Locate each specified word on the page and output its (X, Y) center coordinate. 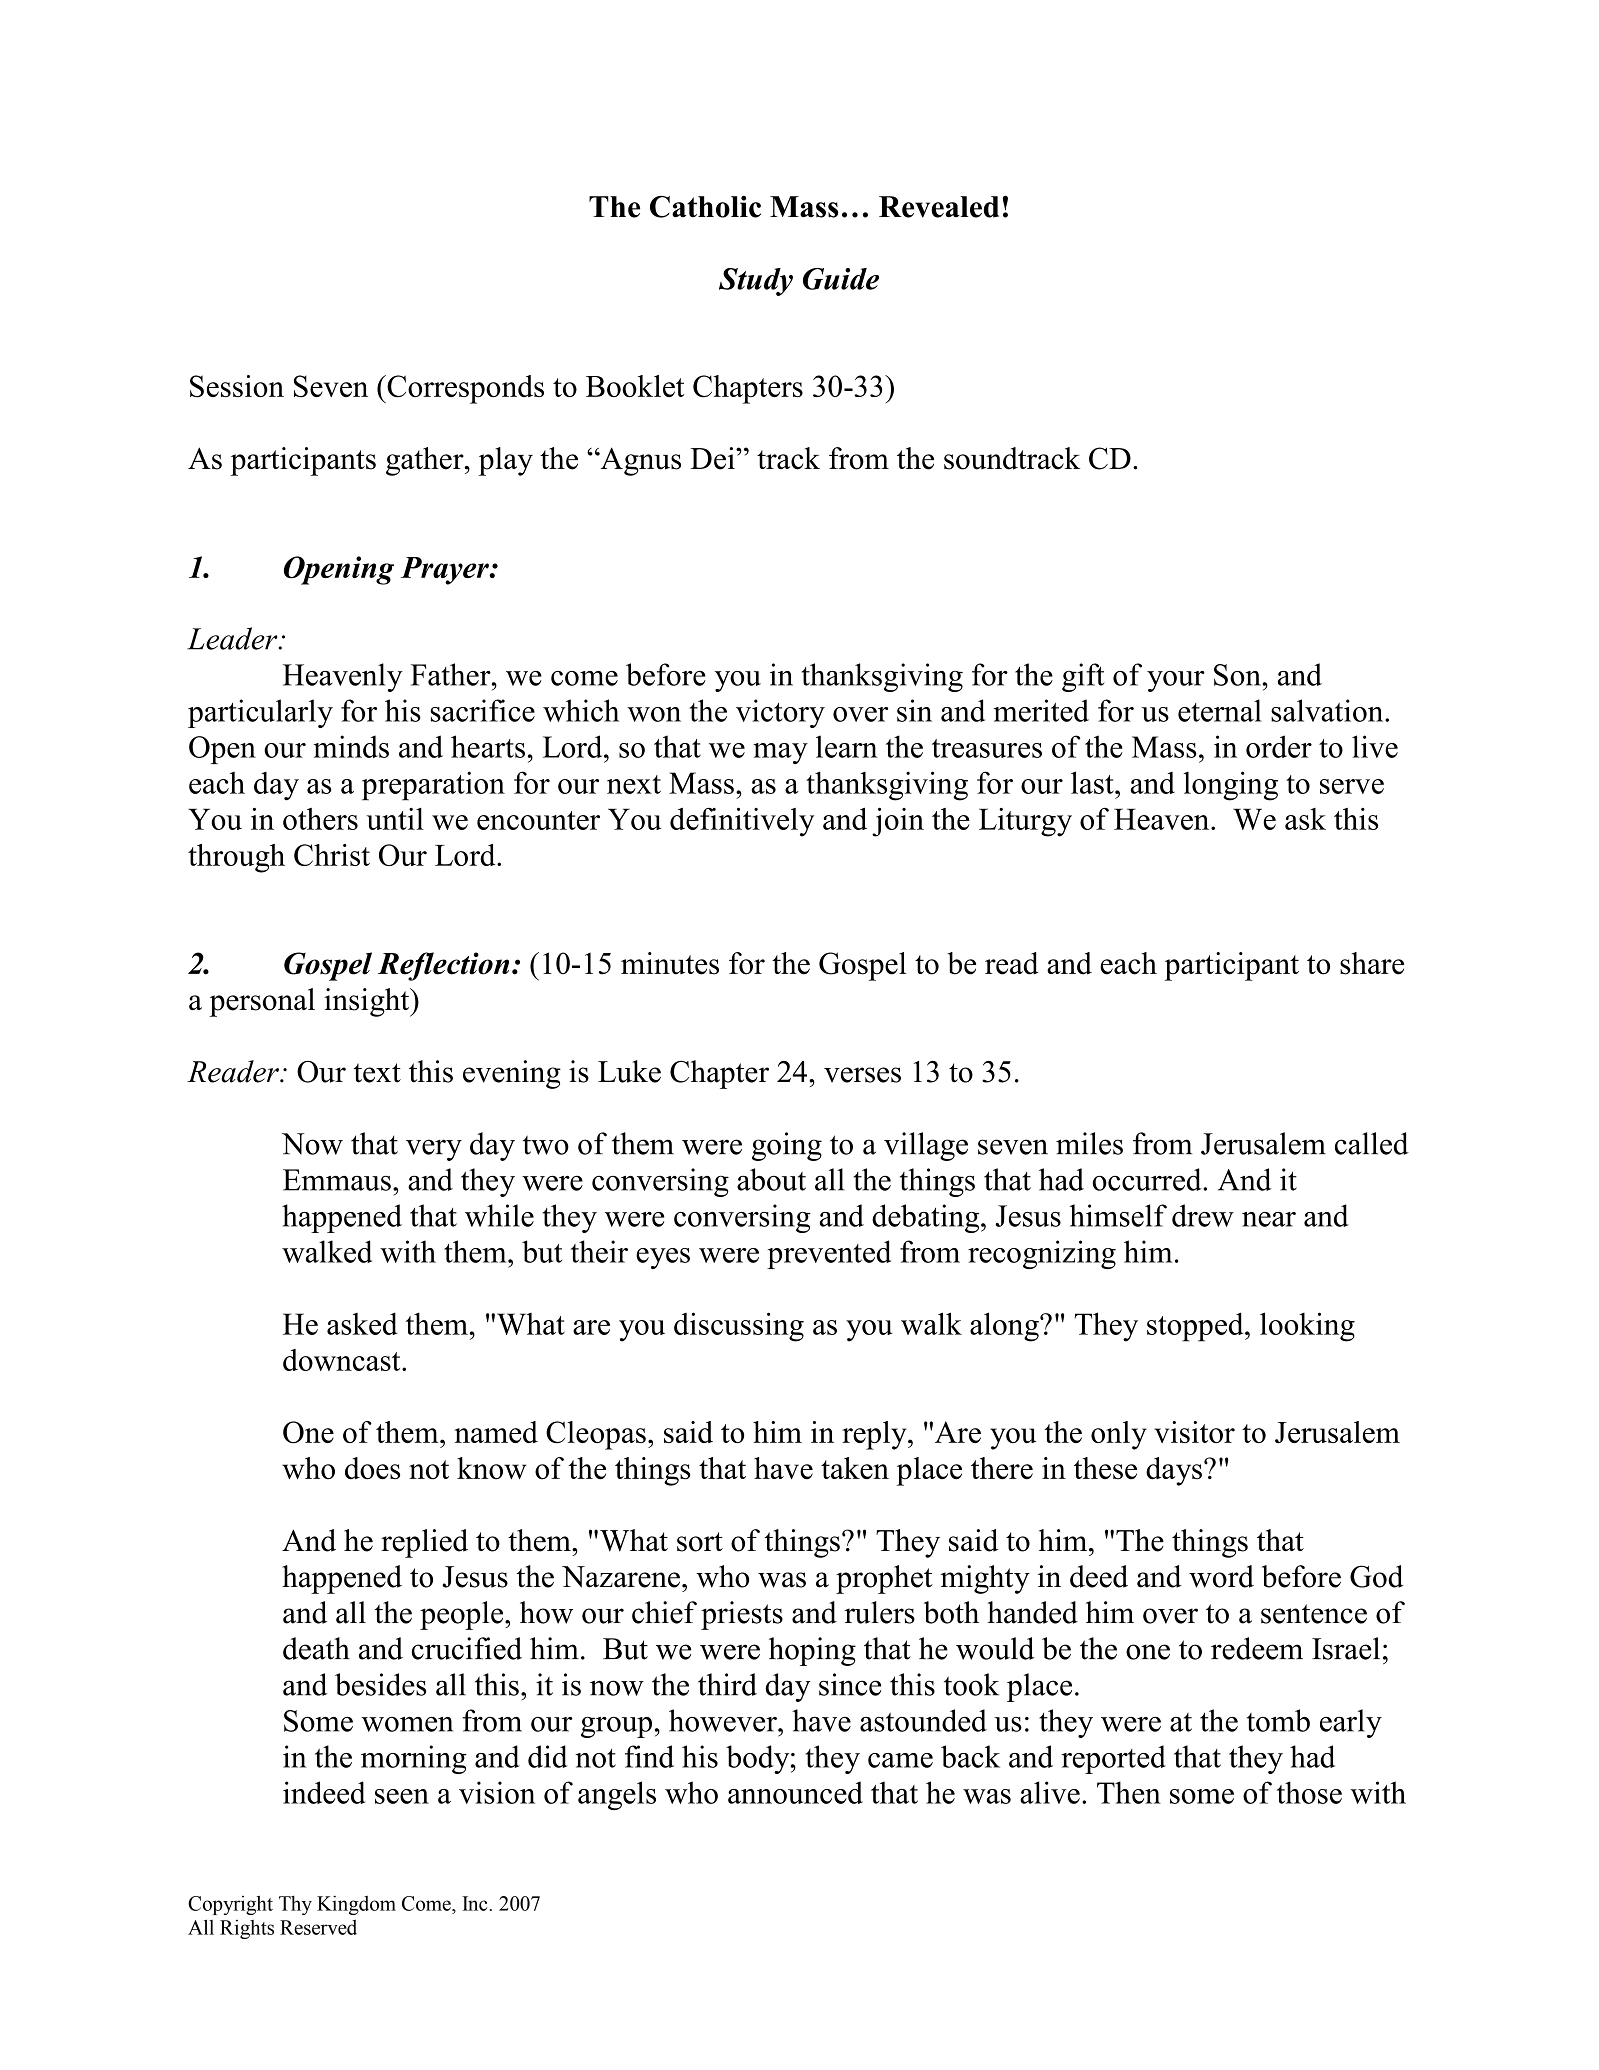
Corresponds (464, 389)
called (1372, 1143)
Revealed (939, 207)
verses (862, 1075)
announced (795, 1792)
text (377, 1073)
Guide (841, 279)
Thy (295, 1905)
